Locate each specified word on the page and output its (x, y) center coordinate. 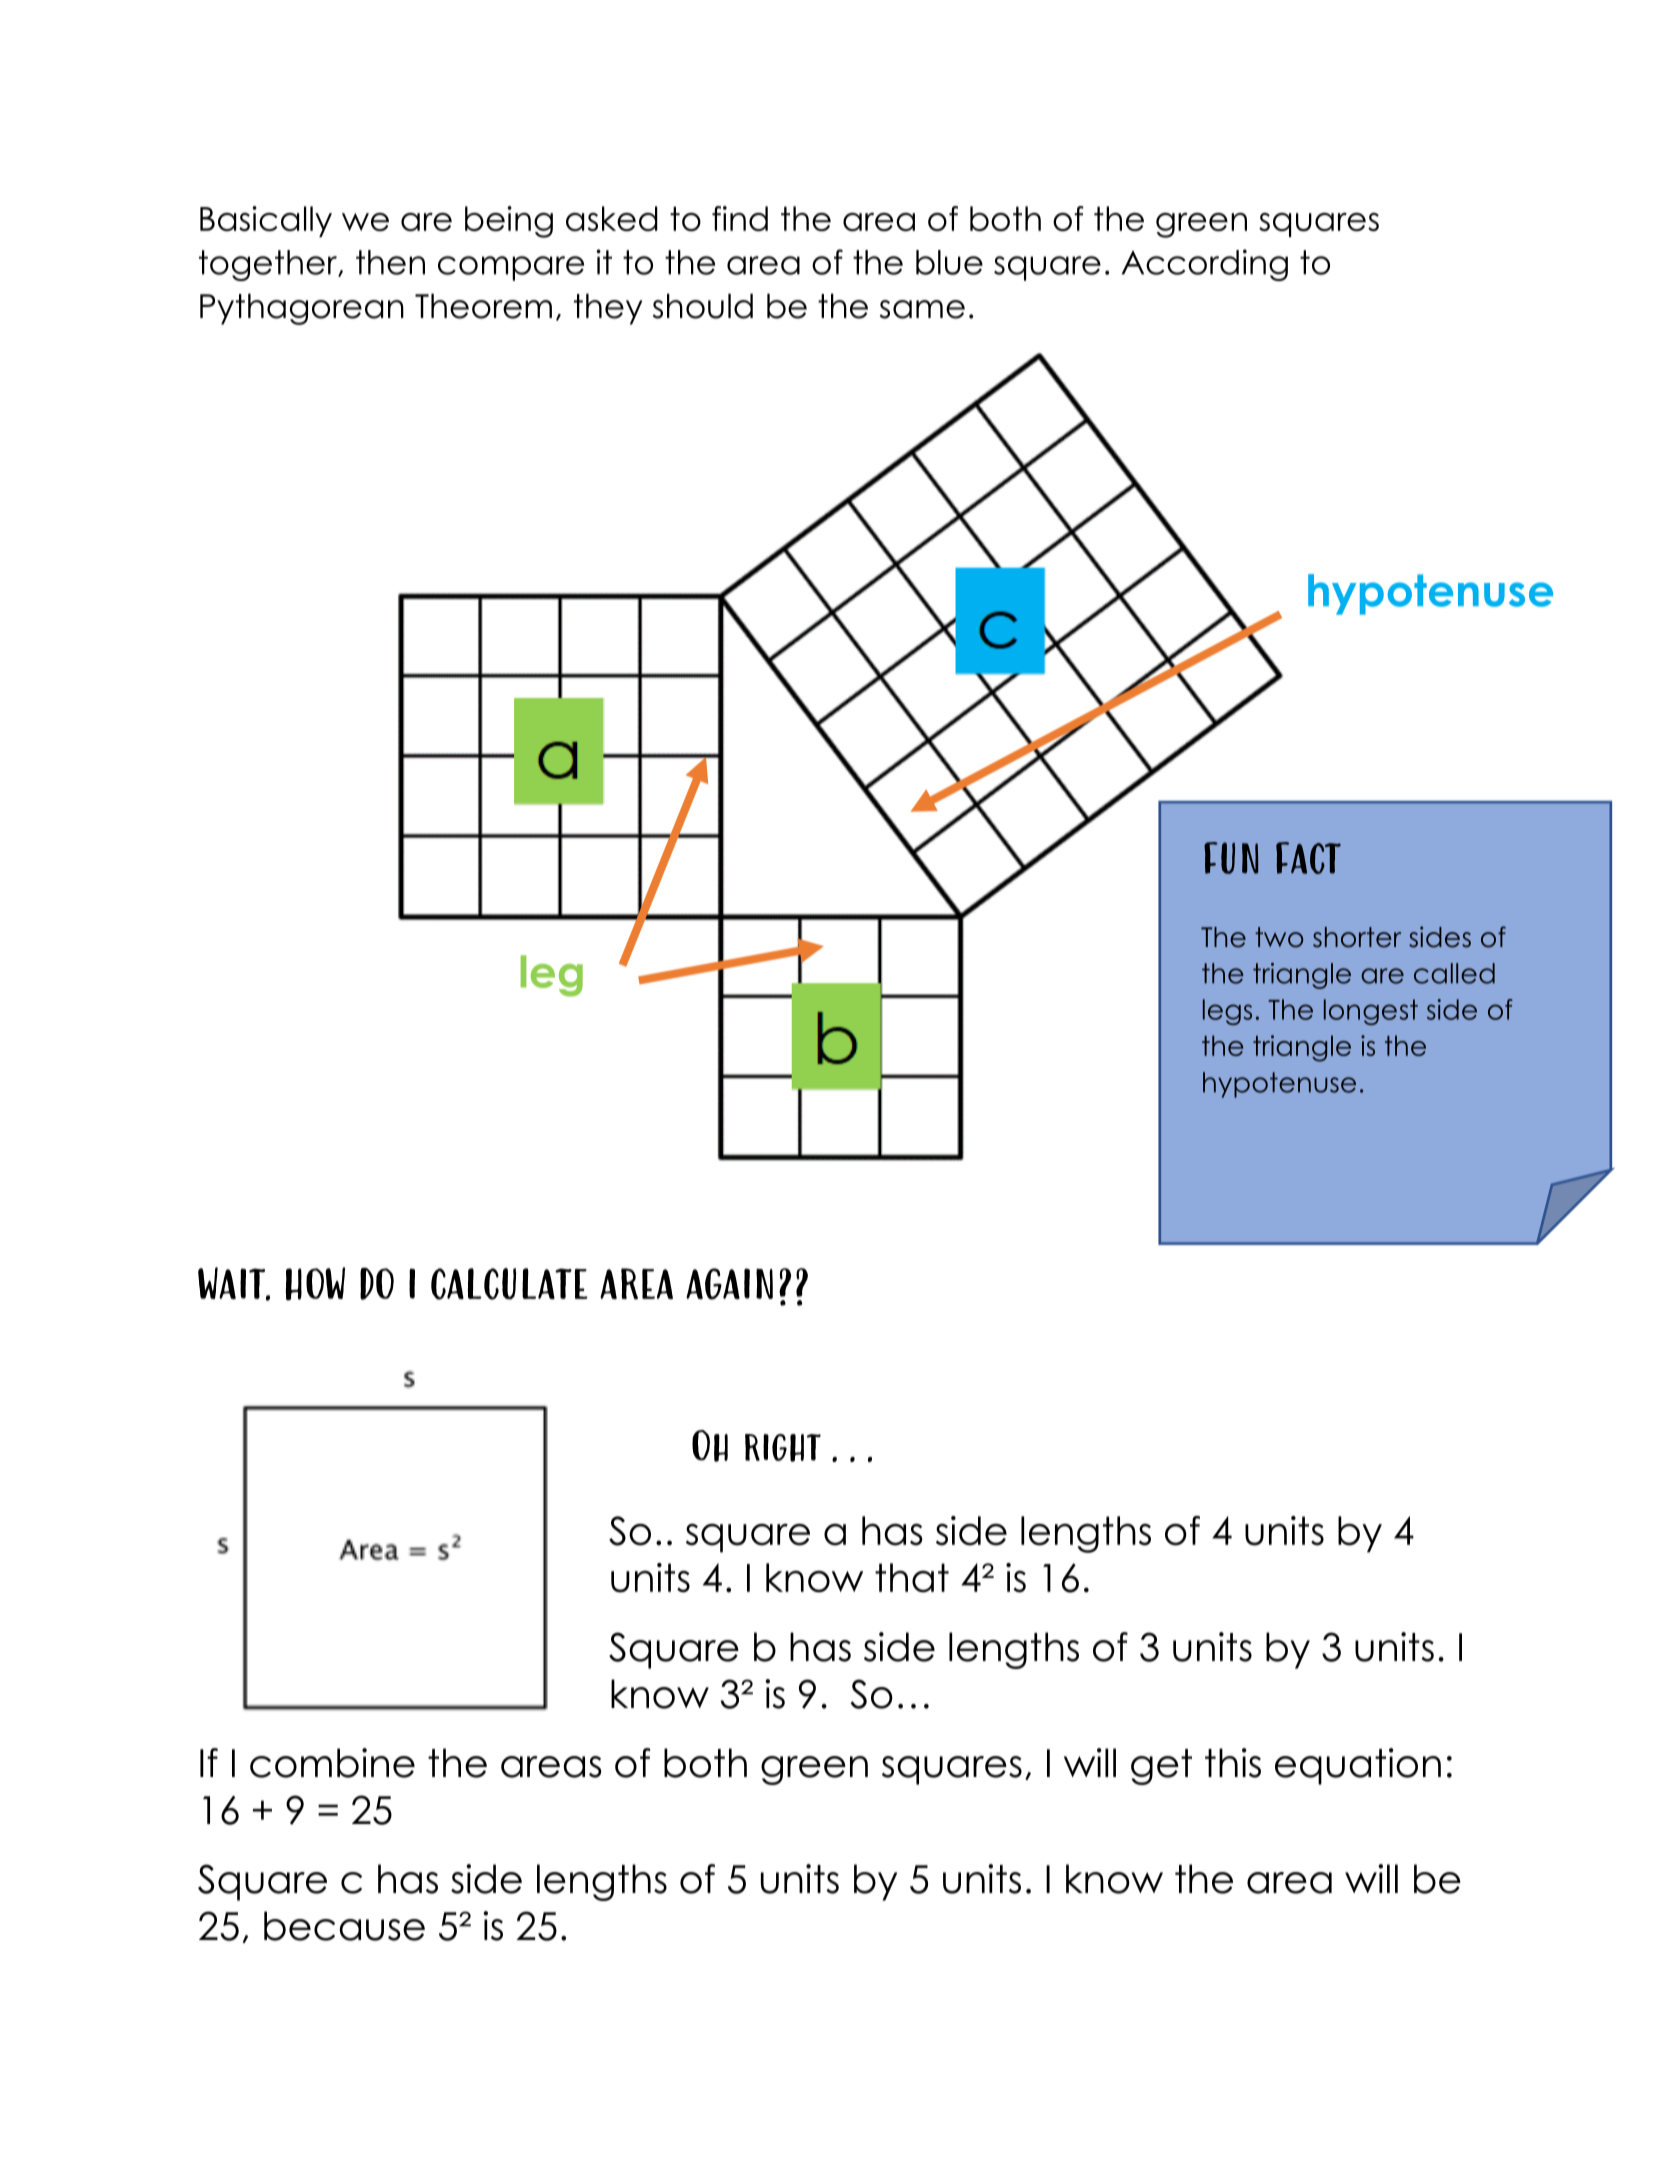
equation (1358, 1766)
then (390, 262)
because (344, 1926)
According (1205, 265)
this (1233, 1763)
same (922, 309)
